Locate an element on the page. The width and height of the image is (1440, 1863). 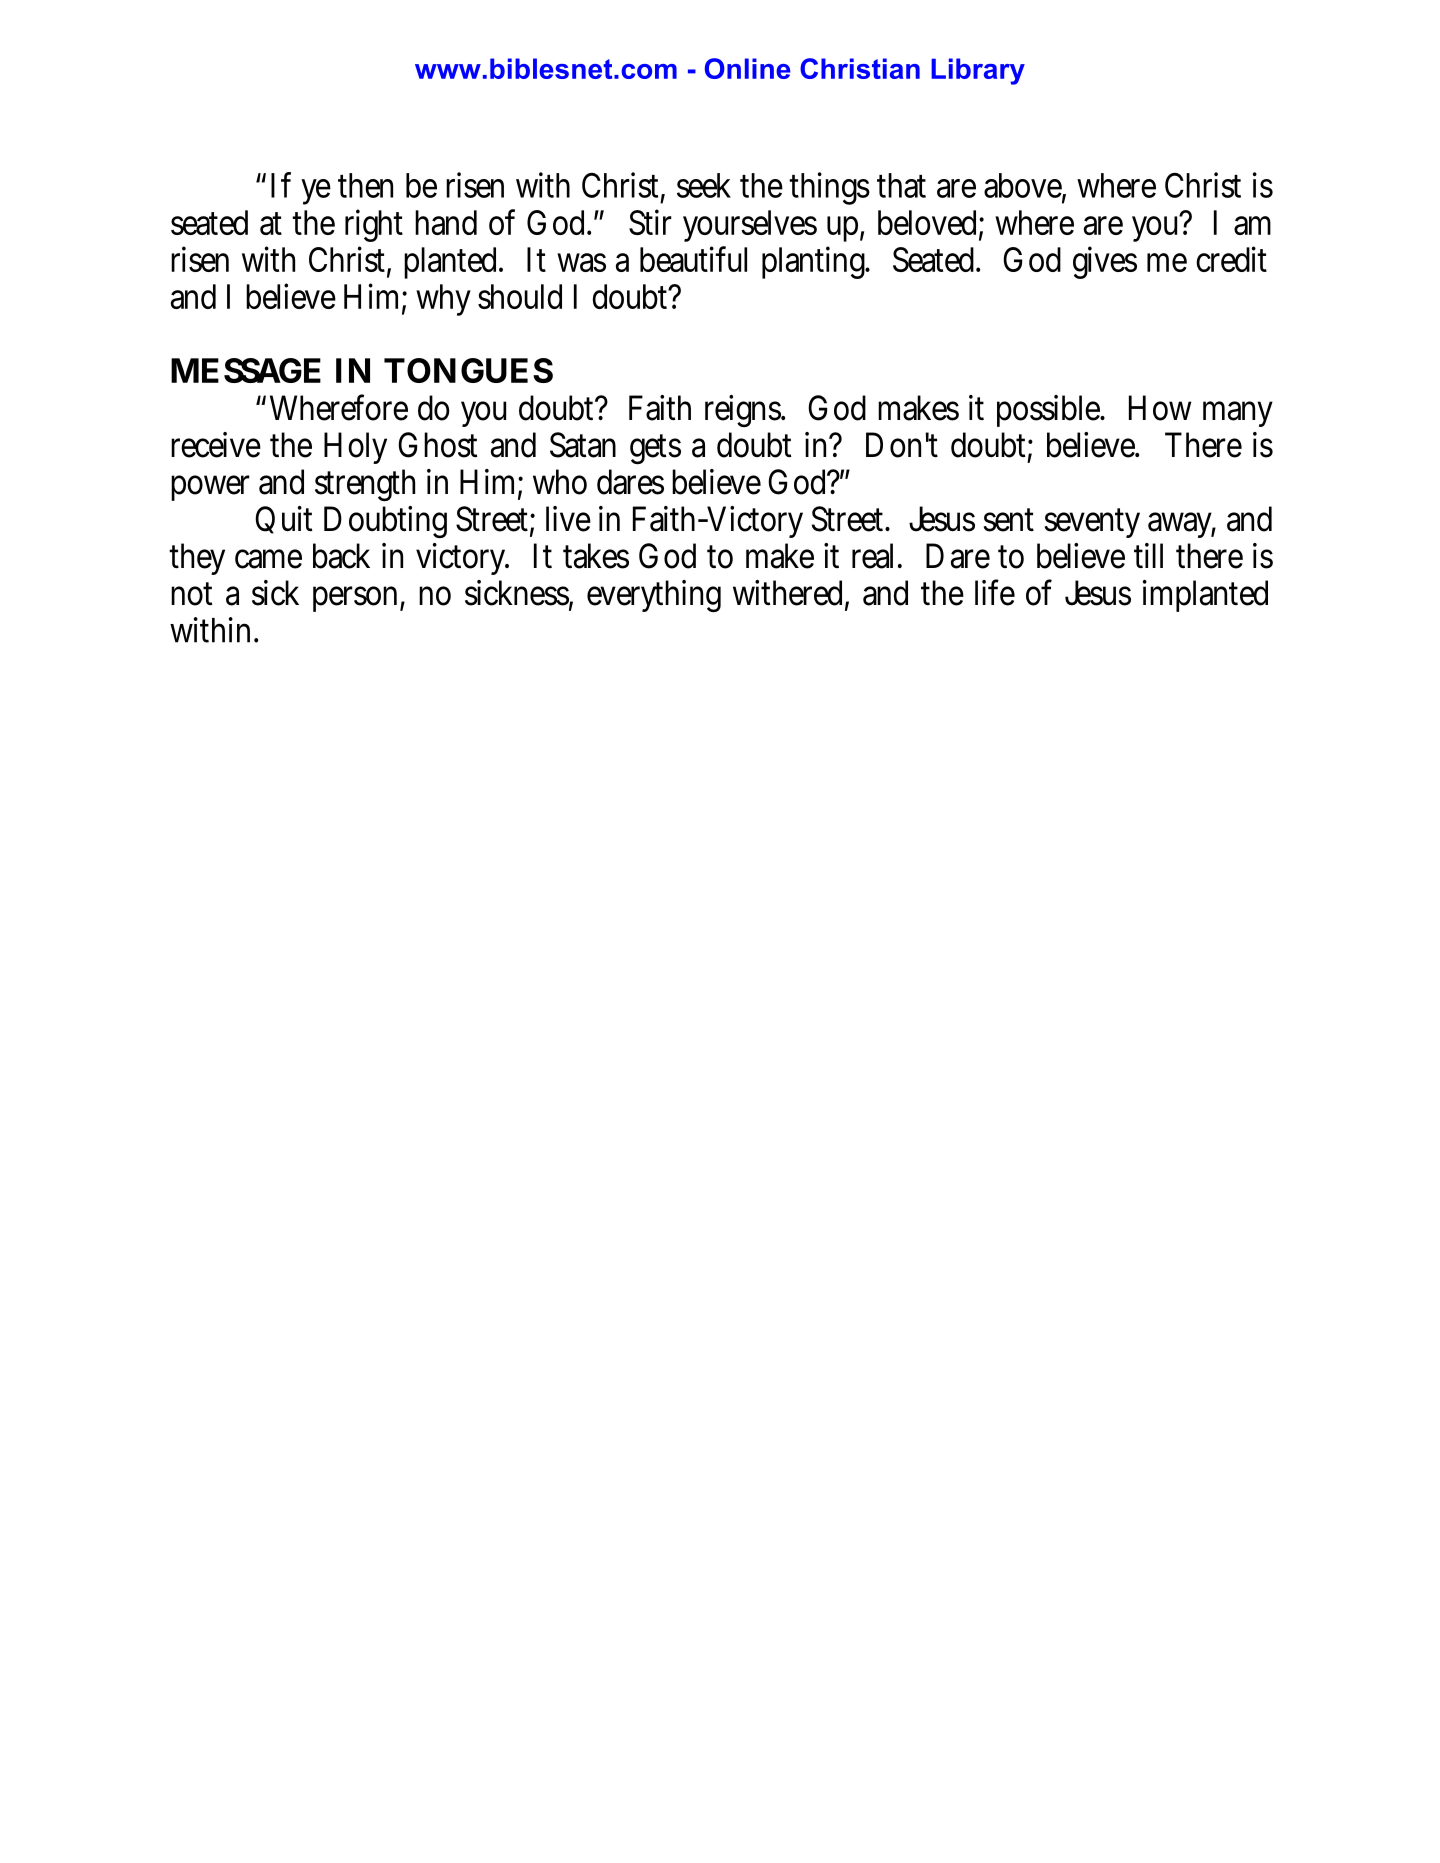
reigns is located at coordinates (745, 411).
